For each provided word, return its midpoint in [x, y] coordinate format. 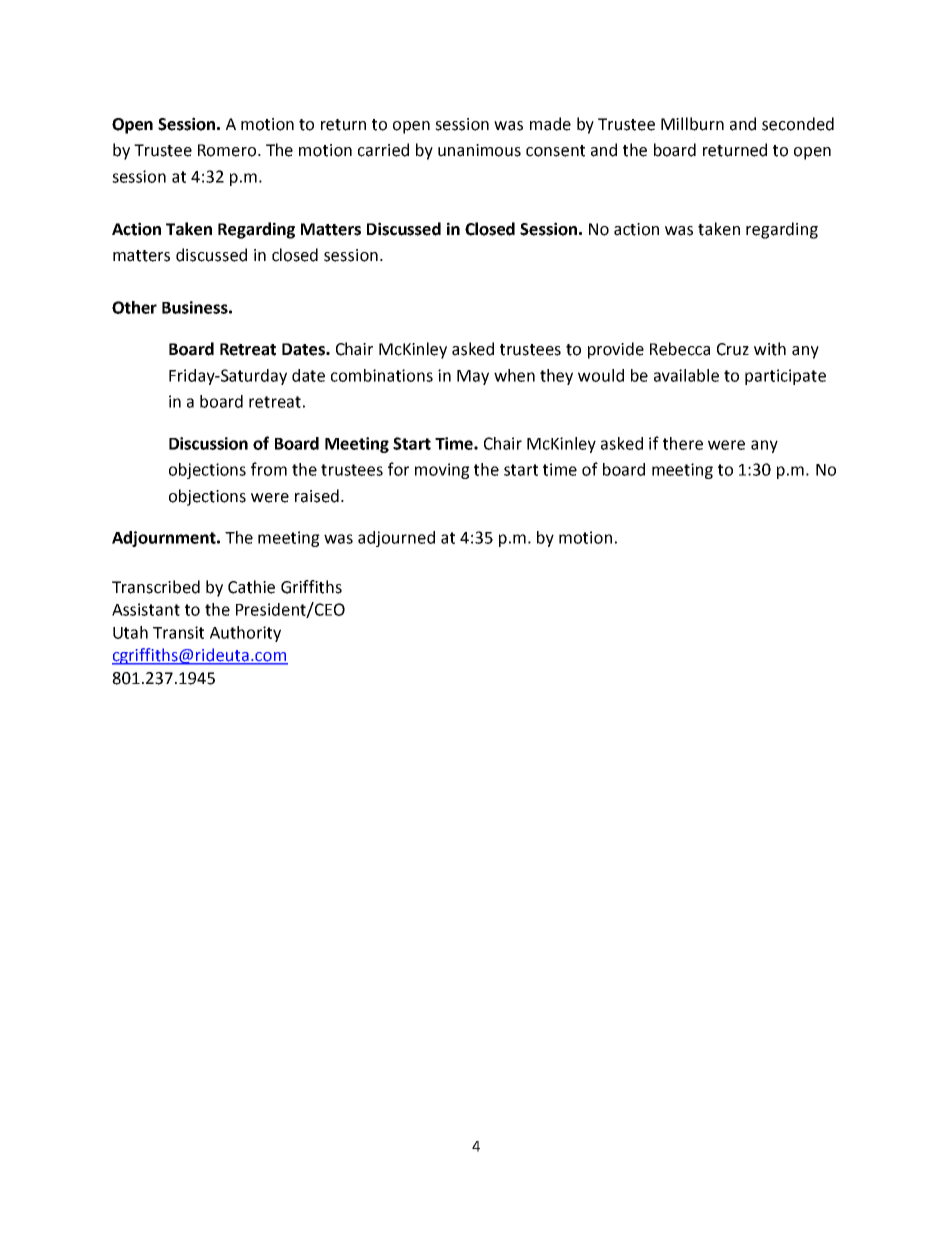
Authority [245, 634]
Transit [178, 632]
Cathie [251, 587]
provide [616, 350]
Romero [228, 150]
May [473, 377]
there [683, 443]
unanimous [479, 150]
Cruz [733, 349]
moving [442, 471]
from [269, 469]
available [686, 375]
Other [134, 307]
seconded [798, 124]
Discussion [208, 443]
